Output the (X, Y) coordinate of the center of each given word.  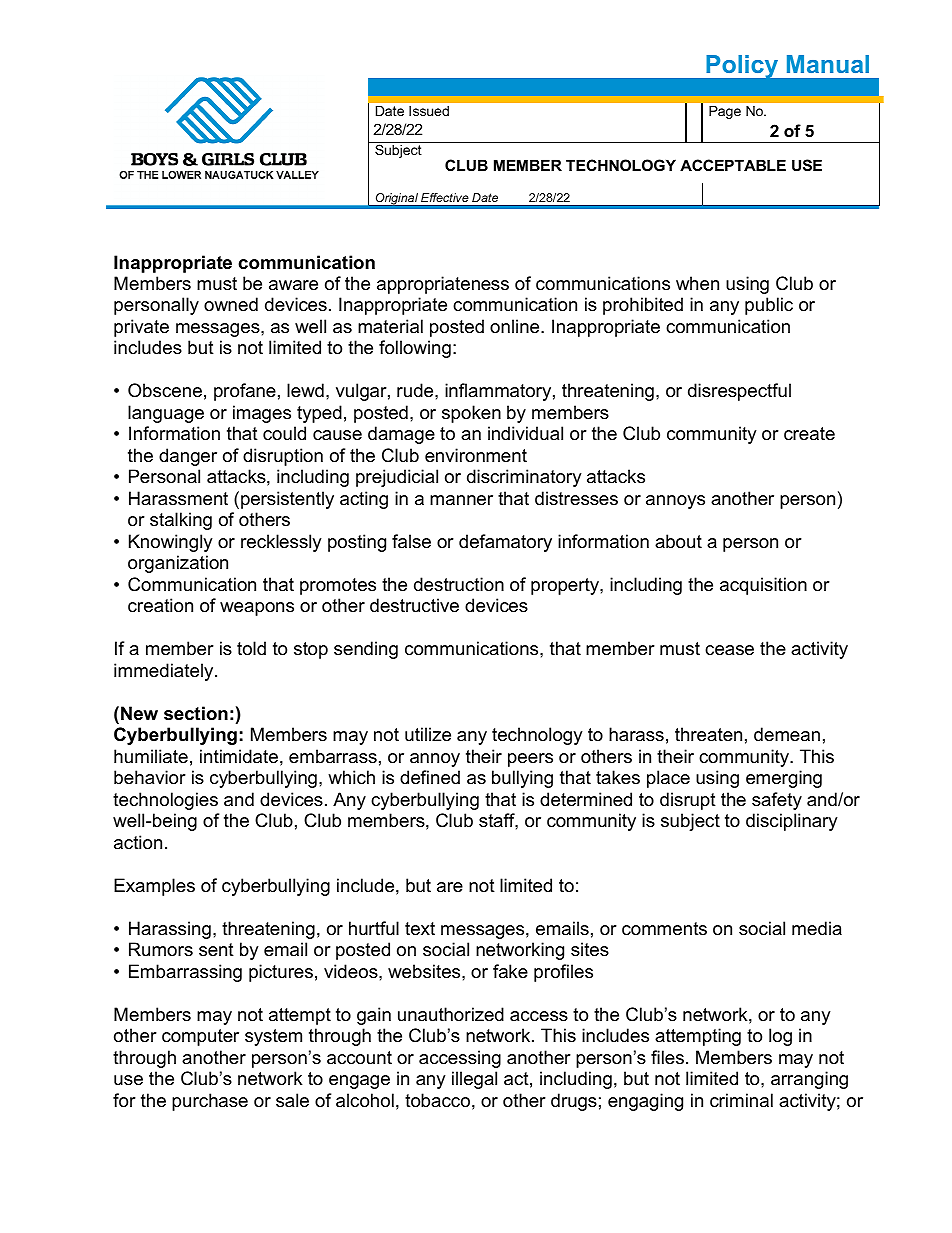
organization (178, 564)
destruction (459, 584)
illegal (474, 1080)
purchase (210, 1102)
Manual (828, 64)
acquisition (763, 586)
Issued (429, 111)
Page (725, 112)
